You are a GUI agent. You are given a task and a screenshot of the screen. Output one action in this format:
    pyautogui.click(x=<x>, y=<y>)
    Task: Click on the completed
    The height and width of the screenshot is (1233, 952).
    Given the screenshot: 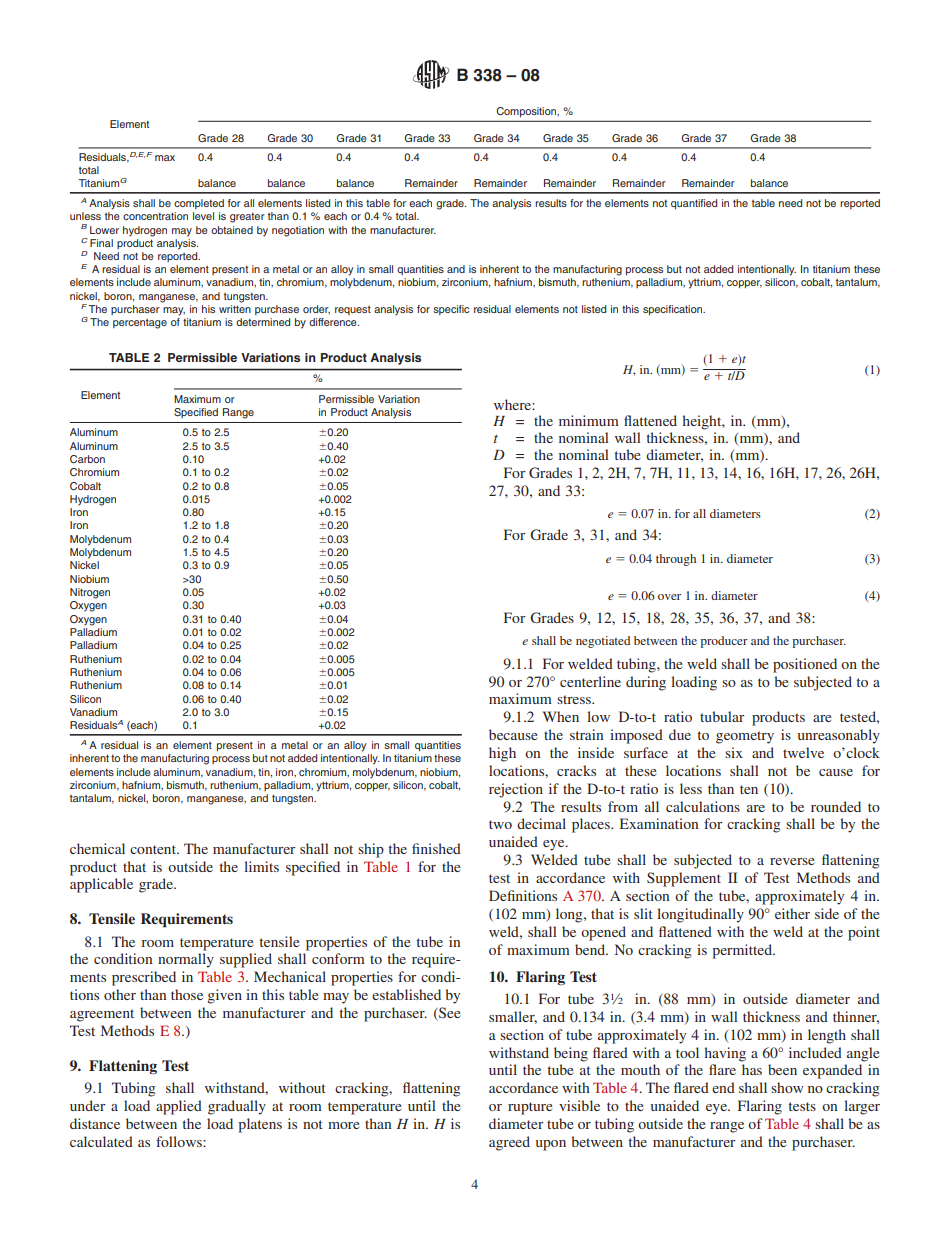 What is the action you would take?
    pyautogui.click(x=199, y=204)
